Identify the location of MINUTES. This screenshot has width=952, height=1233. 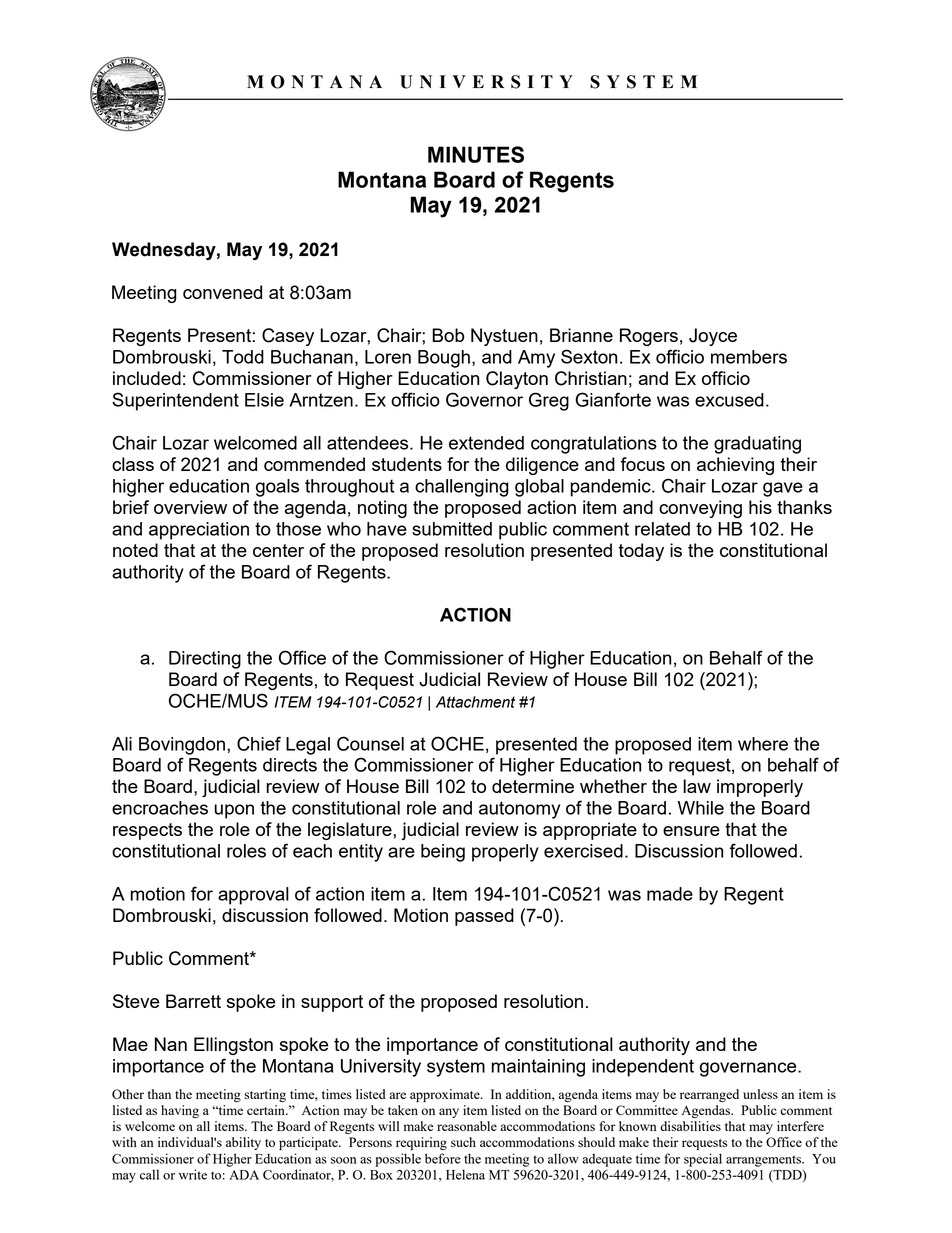
(476, 154).
